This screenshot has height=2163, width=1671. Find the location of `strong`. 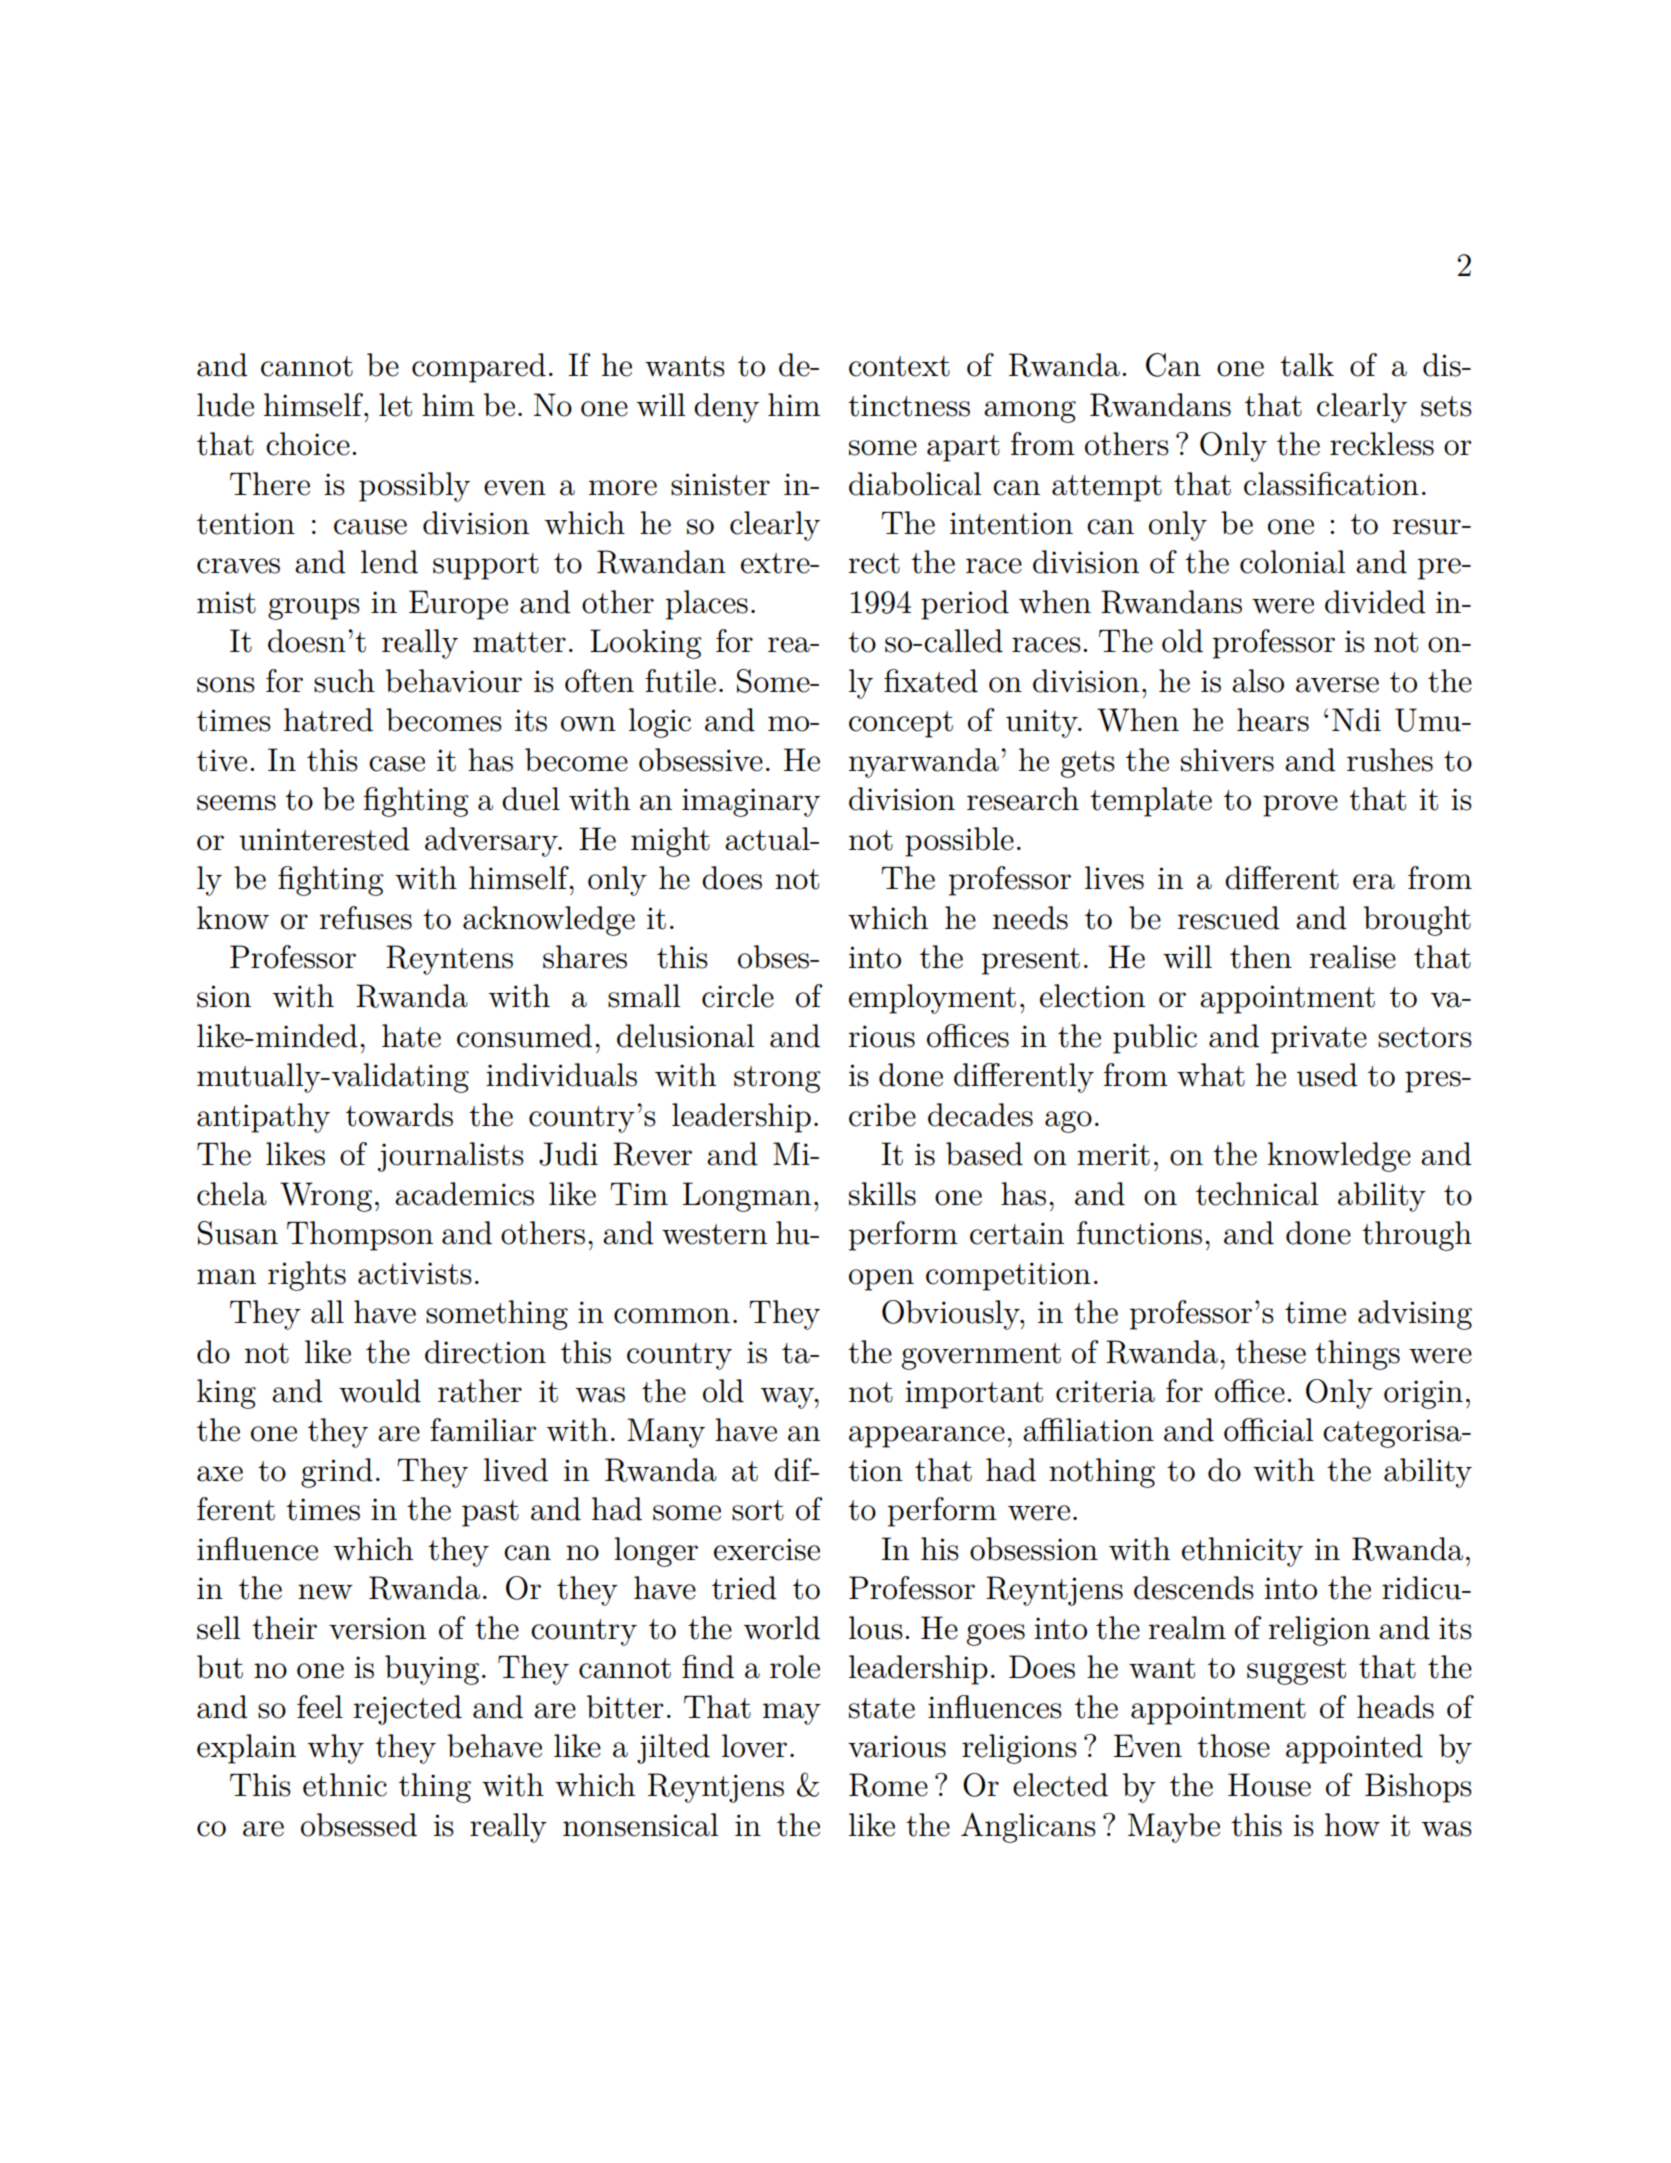

strong is located at coordinates (777, 1079).
